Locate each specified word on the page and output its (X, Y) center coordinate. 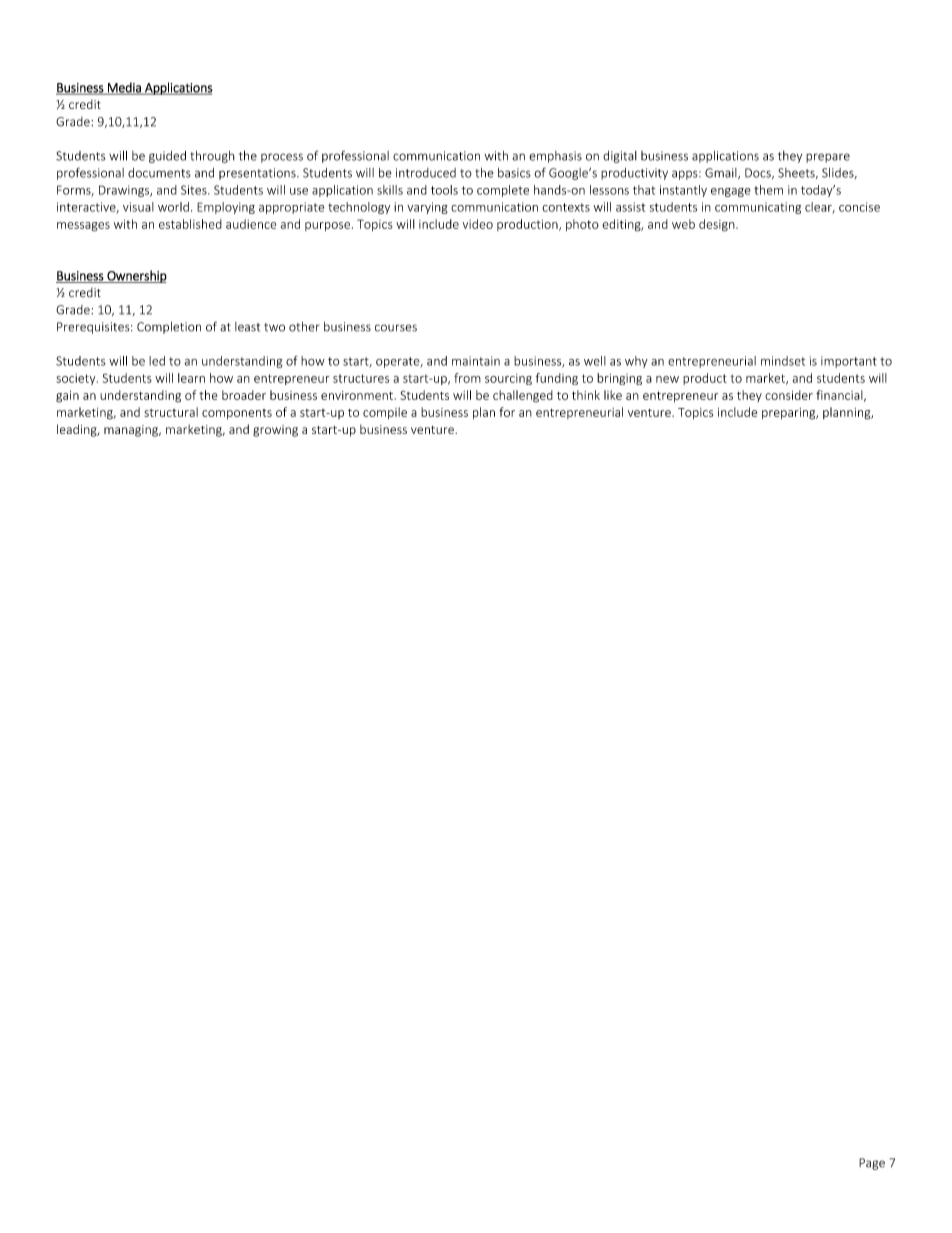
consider (789, 395)
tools (444, 190)
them (768, 190)
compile (385, 413)
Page (872, 1164)
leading (78, 430)
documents (159, 173)
